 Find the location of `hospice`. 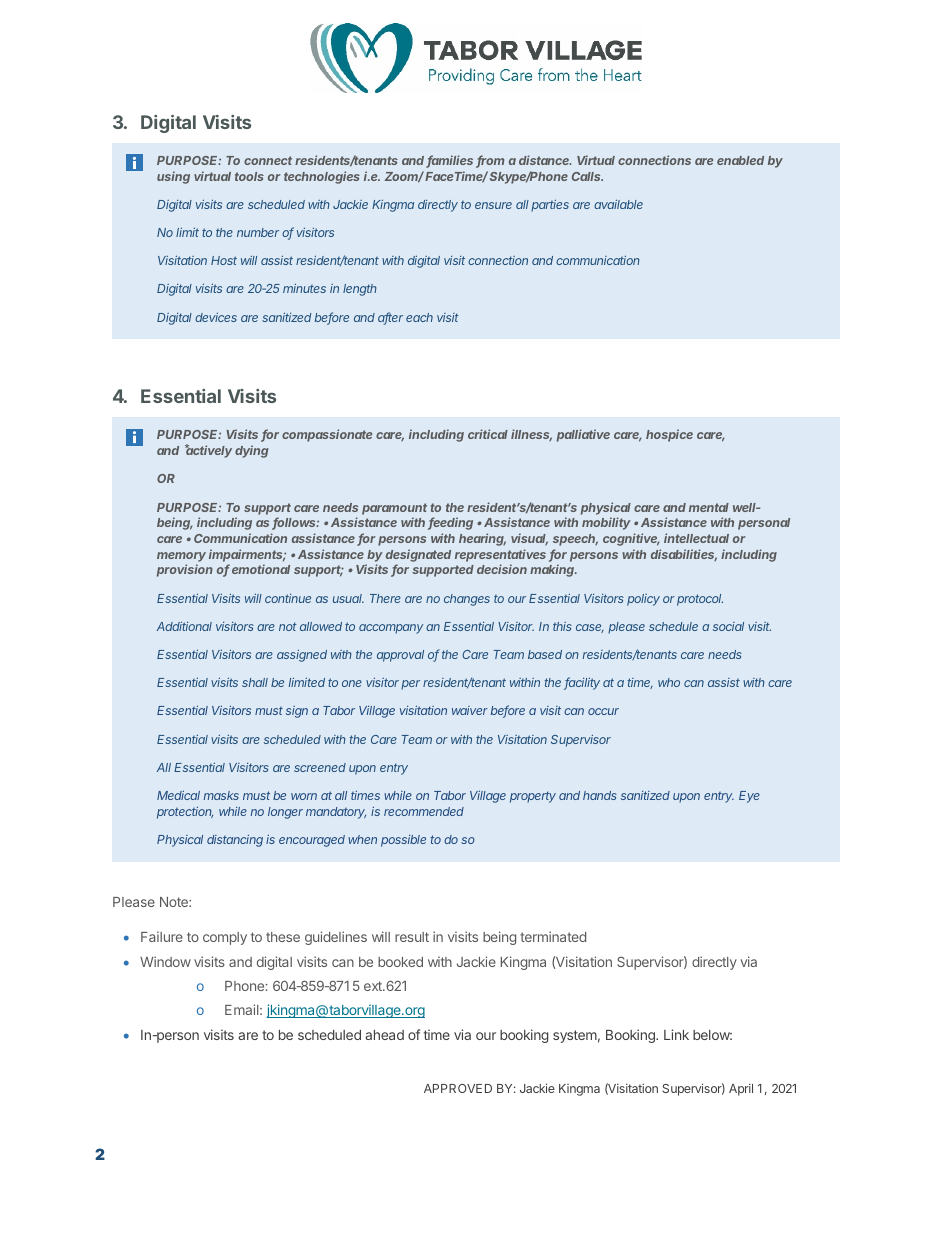

hospice is located at coordinates (669, 435).
